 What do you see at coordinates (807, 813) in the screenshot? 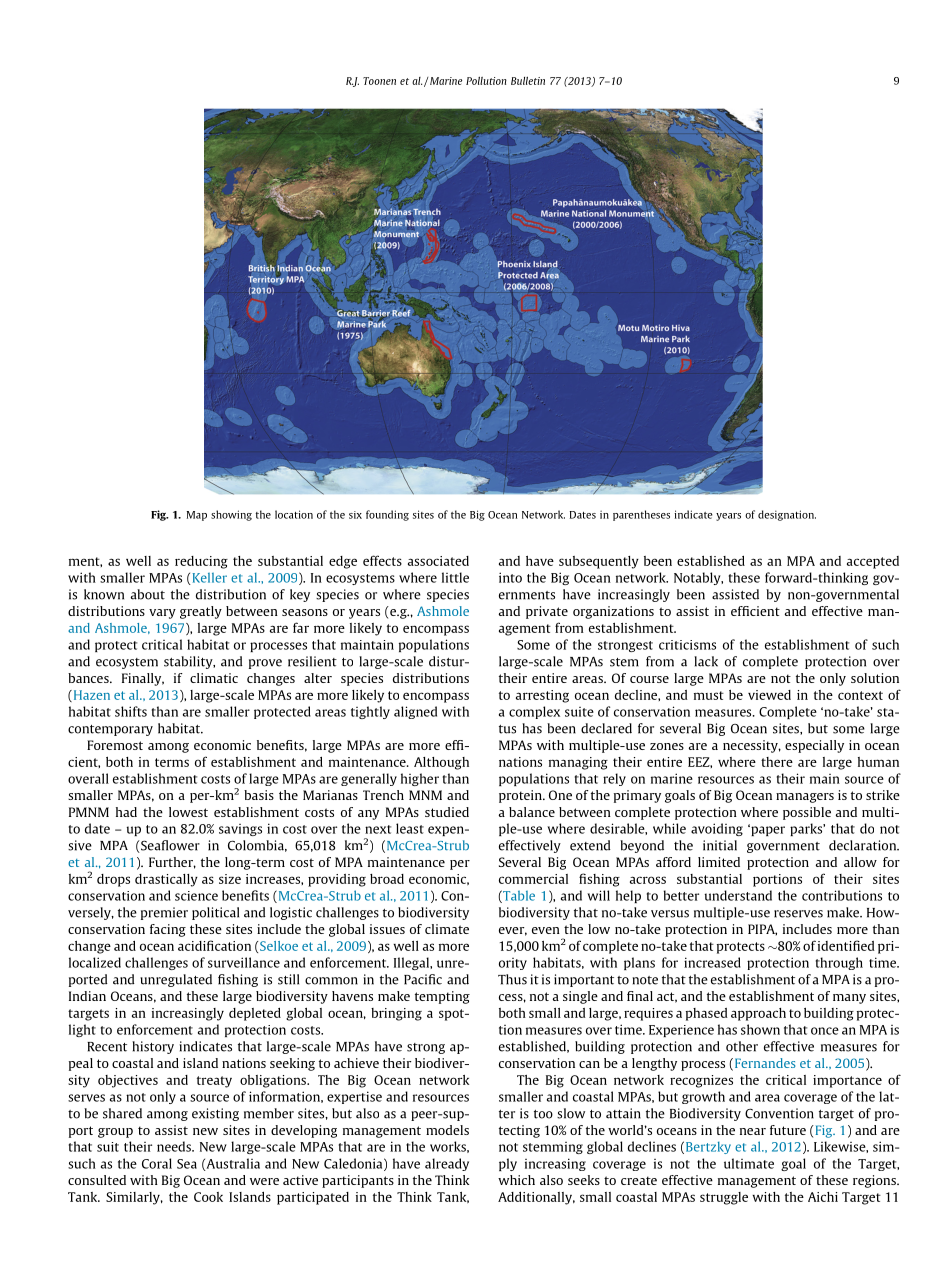
I see `possible` at bounding box center [807, 813].
